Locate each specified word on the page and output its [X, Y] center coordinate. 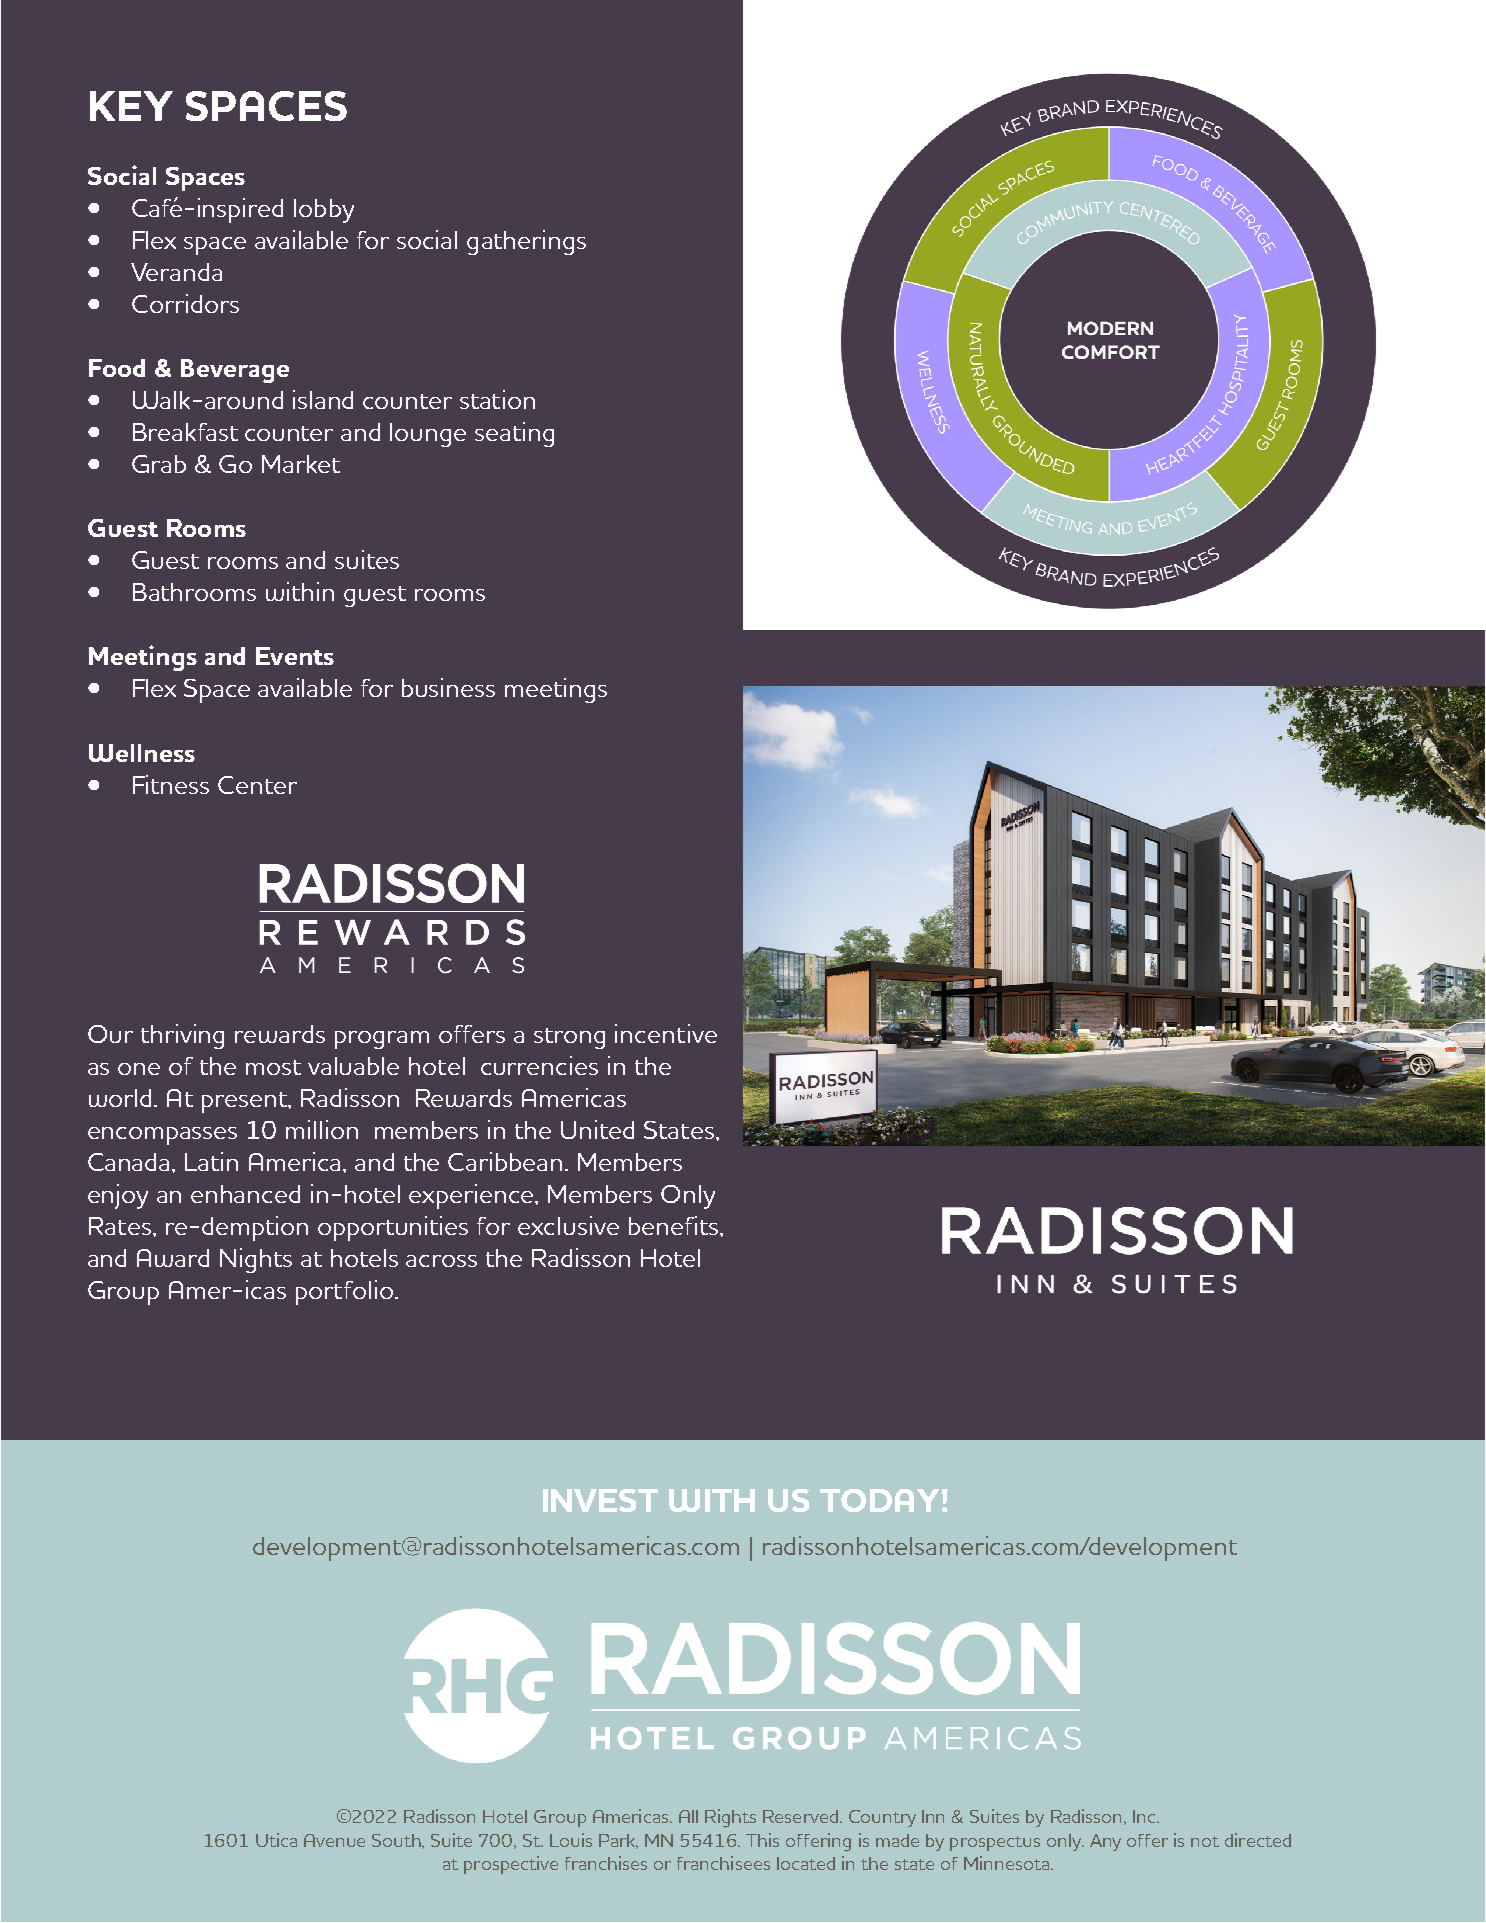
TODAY [879, 1500]
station [497, 399]
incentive [666, 1033]
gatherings [526, 242]
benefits [675, 1225]
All [688, 1816]
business [448, 687]
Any [1105, 1842]
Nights [256, 1260]
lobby [324, 211]
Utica [276, 1840]
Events [295, 656]
